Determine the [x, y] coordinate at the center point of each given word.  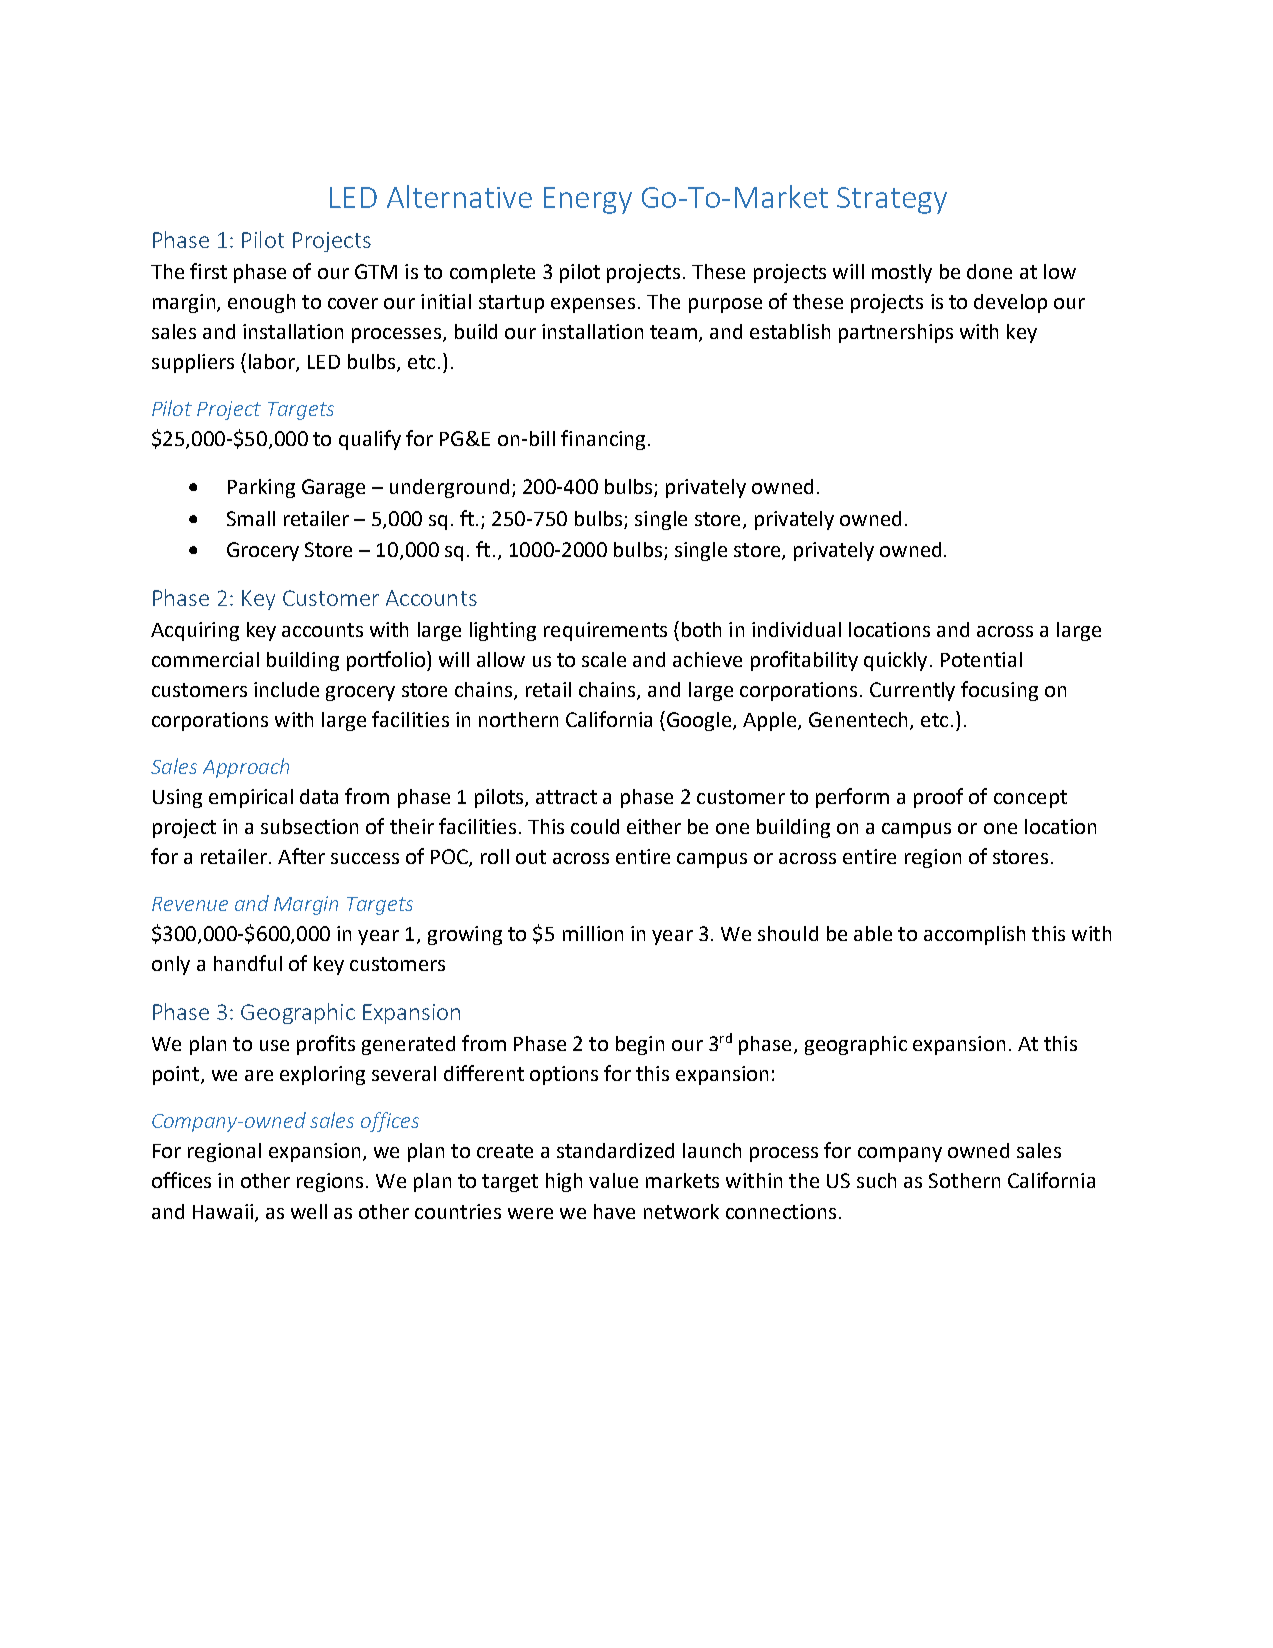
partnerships [896, 333]
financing [603, 440]
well [309, 1211]
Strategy [892, 200]
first [208, 271]
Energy [588, 200]
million [593, 933]
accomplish [974, 935]
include [286, 689]
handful [248, 963]
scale [604, 659]
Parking [261, 488]
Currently [912, 691]
